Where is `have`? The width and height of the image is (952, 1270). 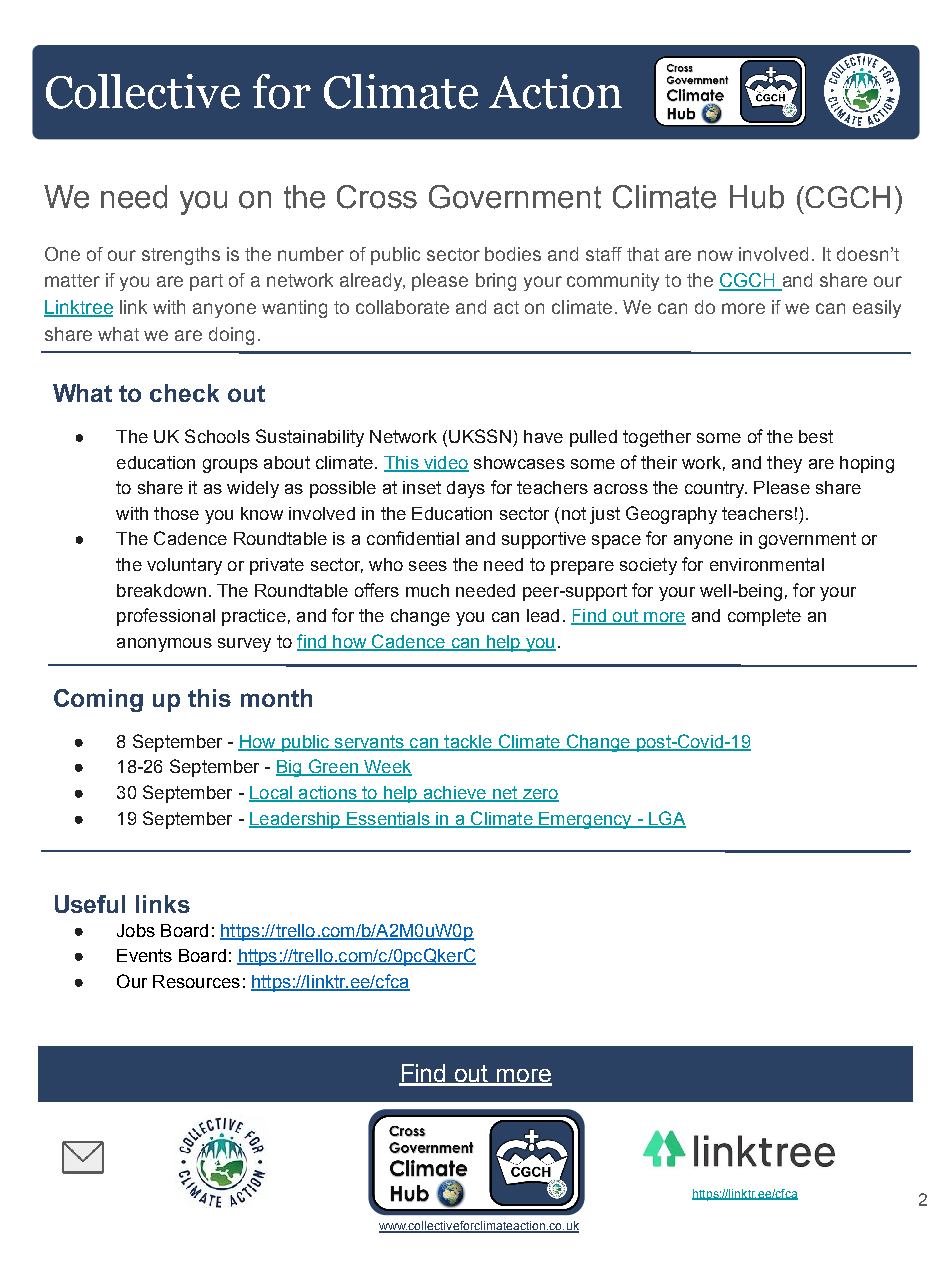
have is located at coordinates (543, 436).
